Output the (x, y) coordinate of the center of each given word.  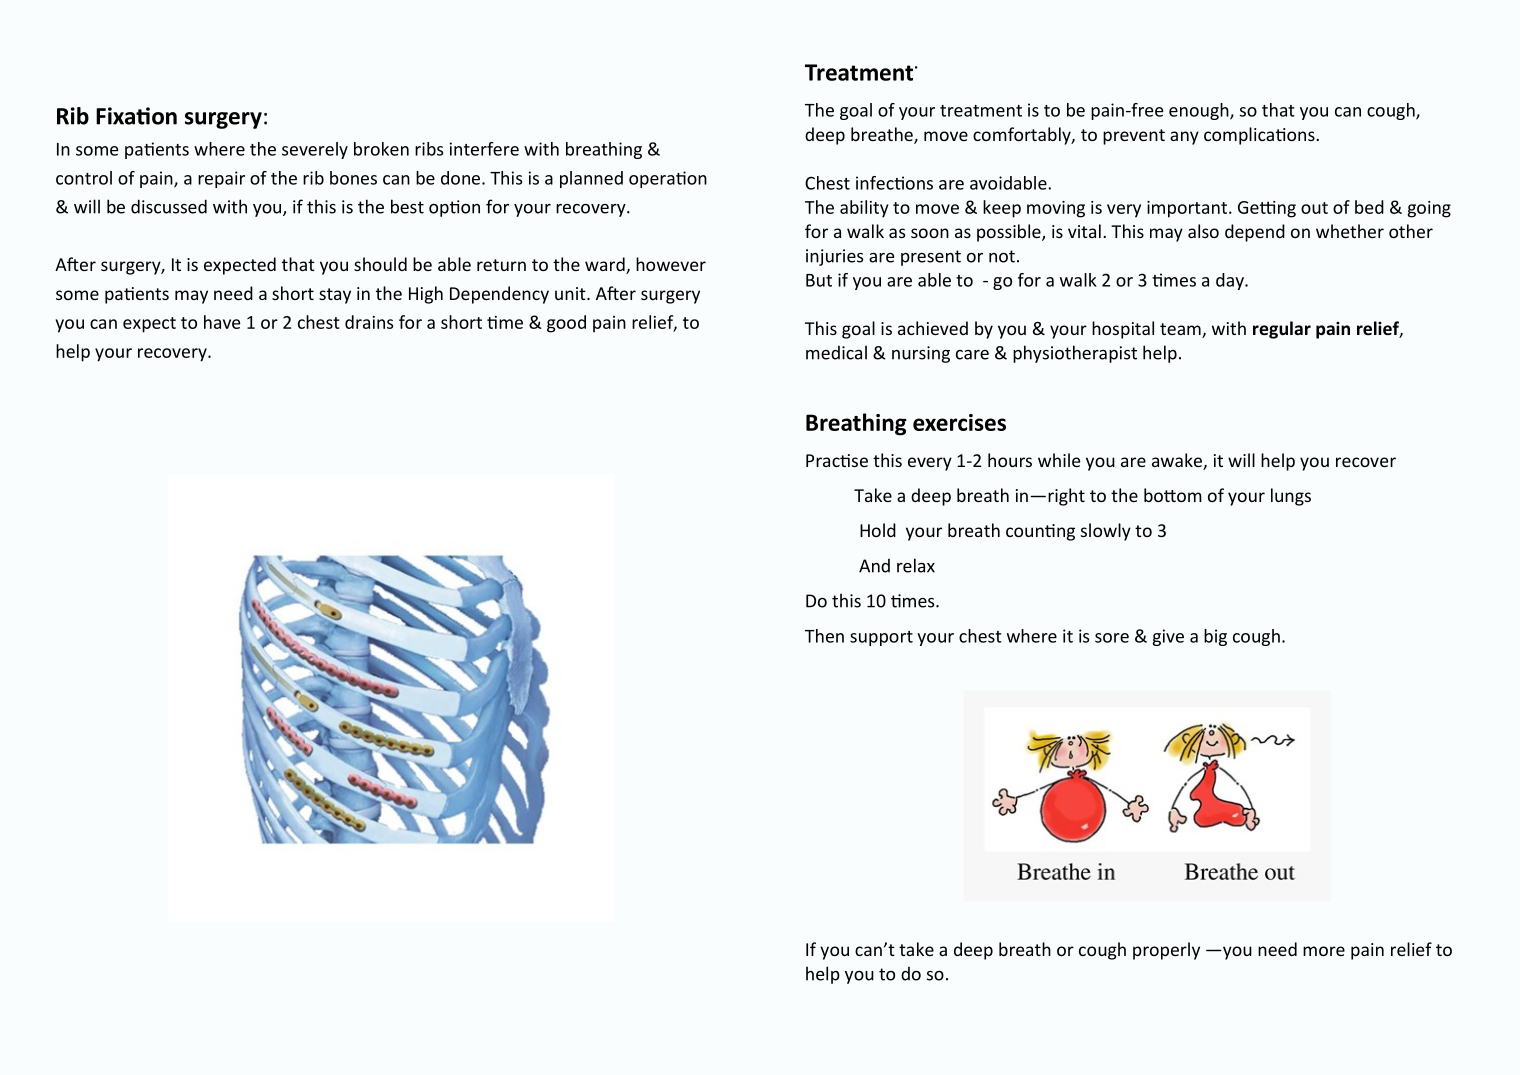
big (1215, 637)
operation (668, 179)
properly (1166, 951)
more (1324, 951)
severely (315, 150)
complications (1260, 136)
